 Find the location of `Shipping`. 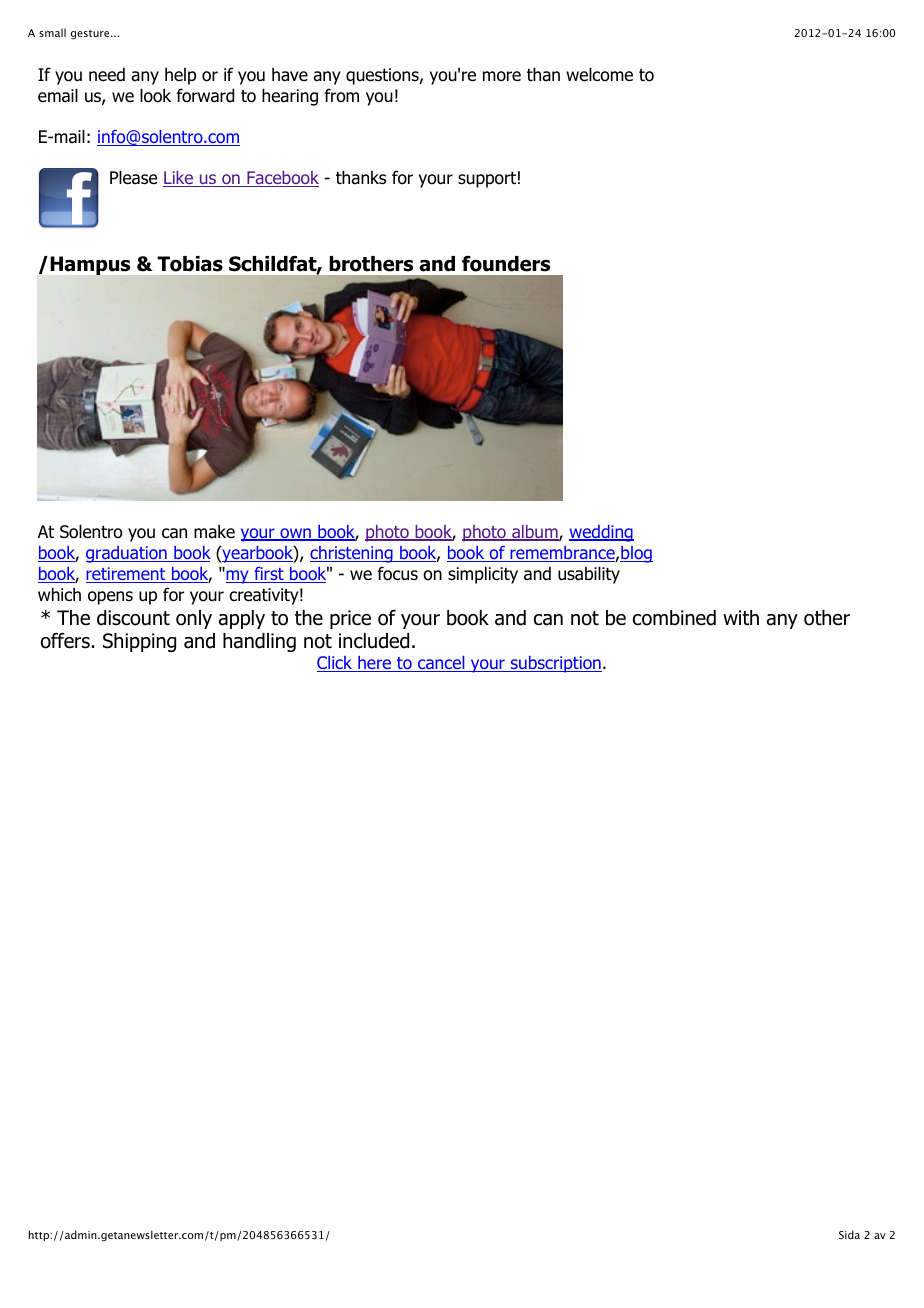

Shipping is located at coordinates (139, 642).
